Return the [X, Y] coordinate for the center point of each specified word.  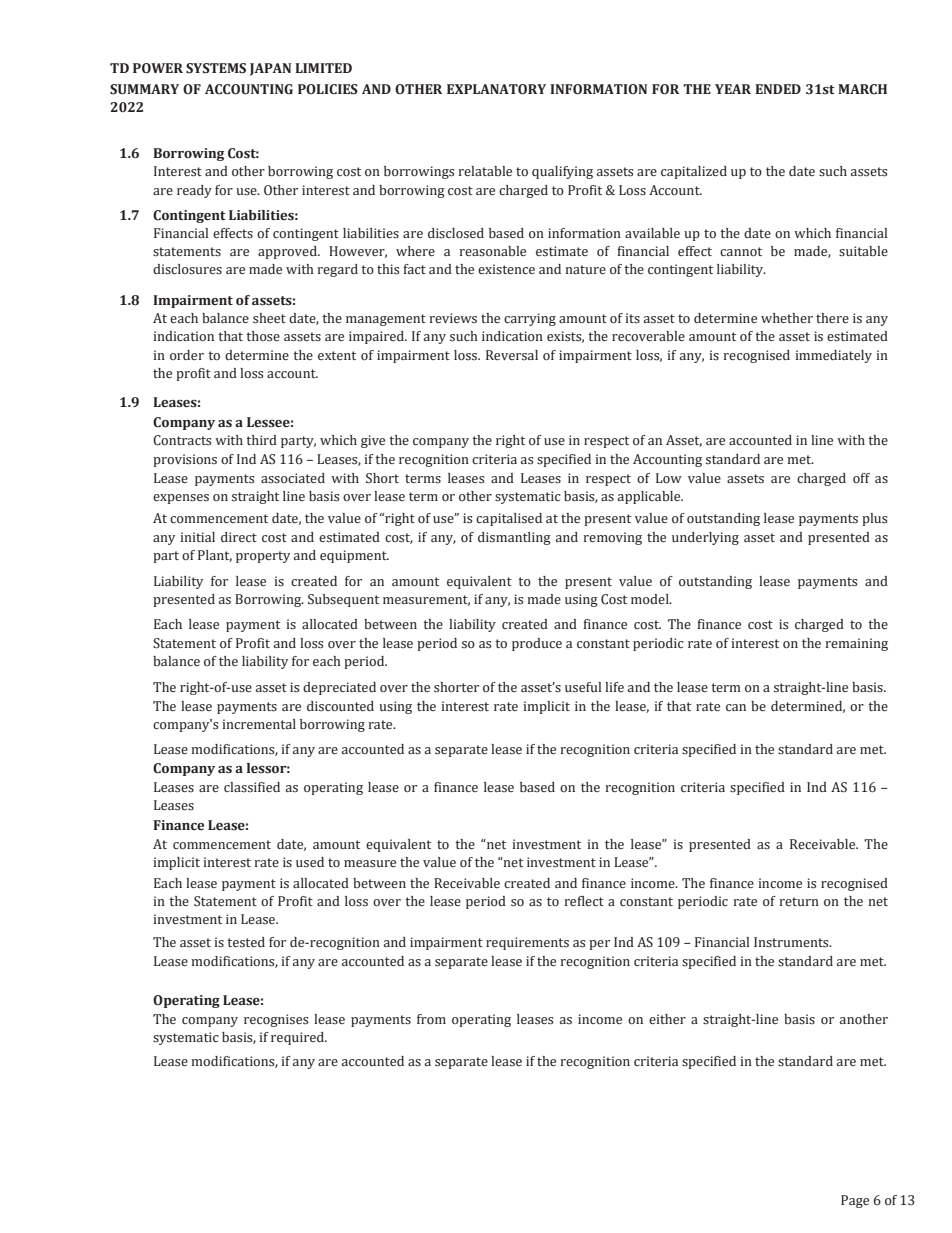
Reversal [512, 355]
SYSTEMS [216, 68]
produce [537, 644]
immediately [833, 356]
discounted [340, 706]
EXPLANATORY [496, 89]
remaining [856, 644]
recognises [276, 1020]
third [261, 440]
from [431, 1019]
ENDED [778, 89]
